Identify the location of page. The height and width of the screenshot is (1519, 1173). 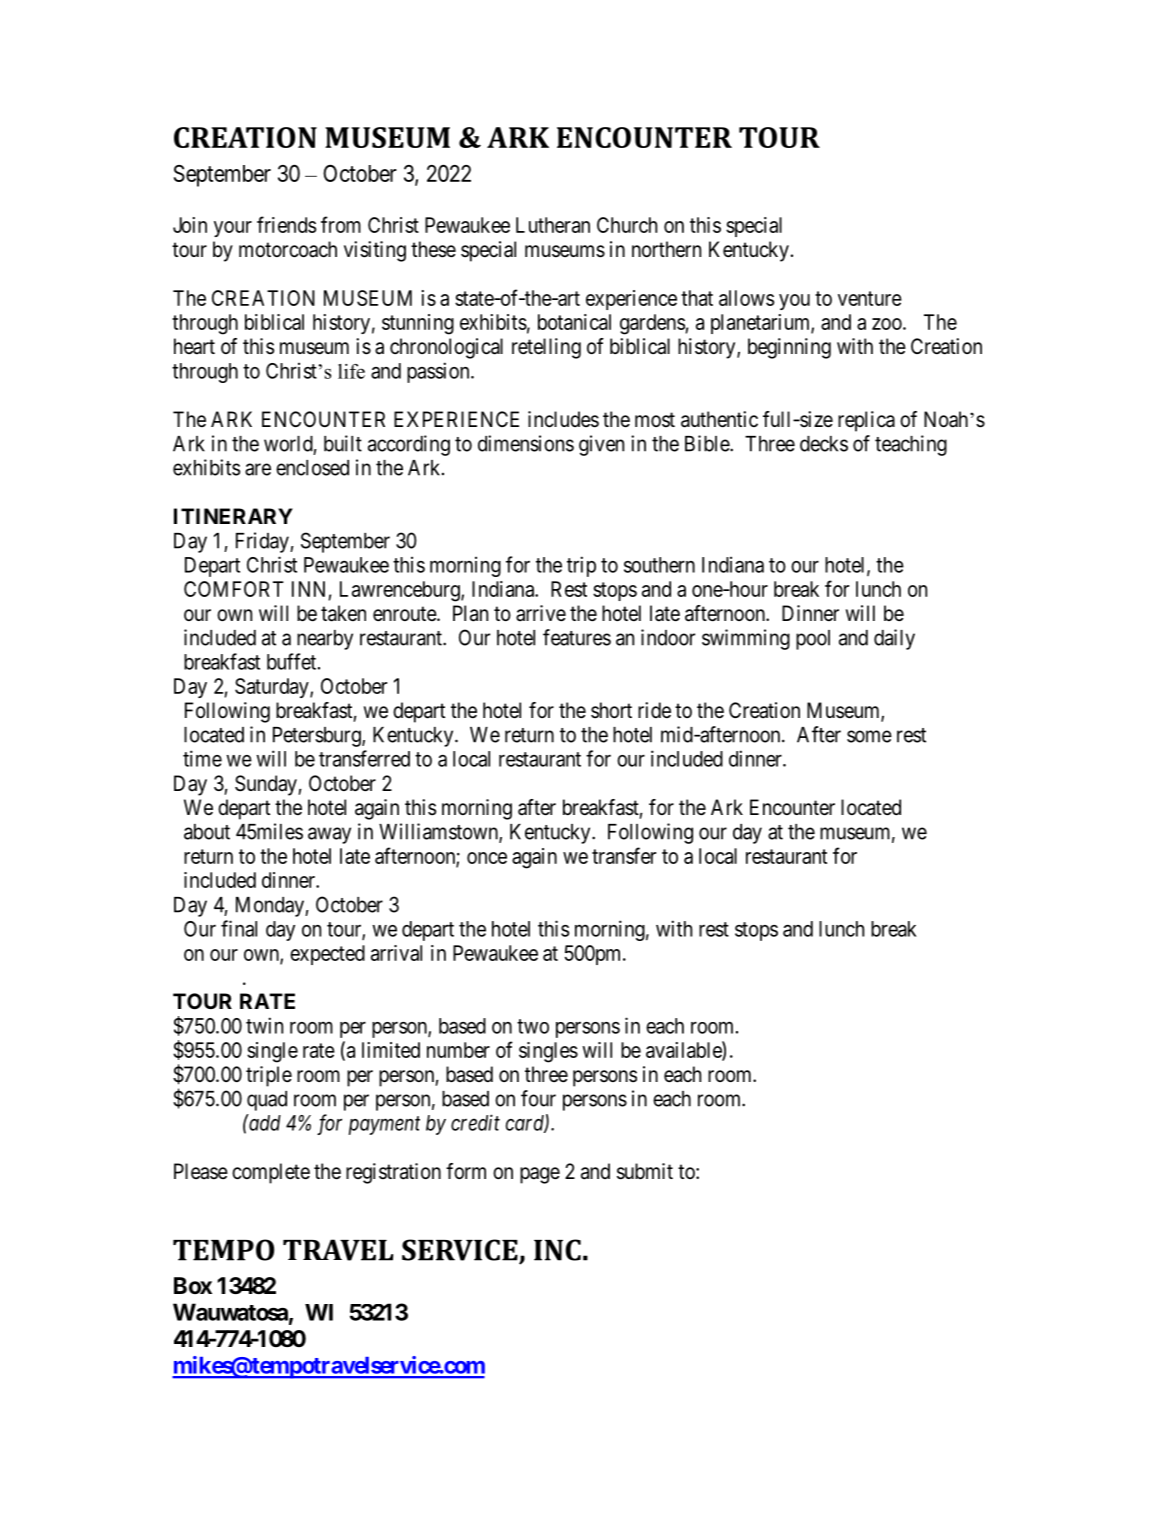
(540, 1175).
